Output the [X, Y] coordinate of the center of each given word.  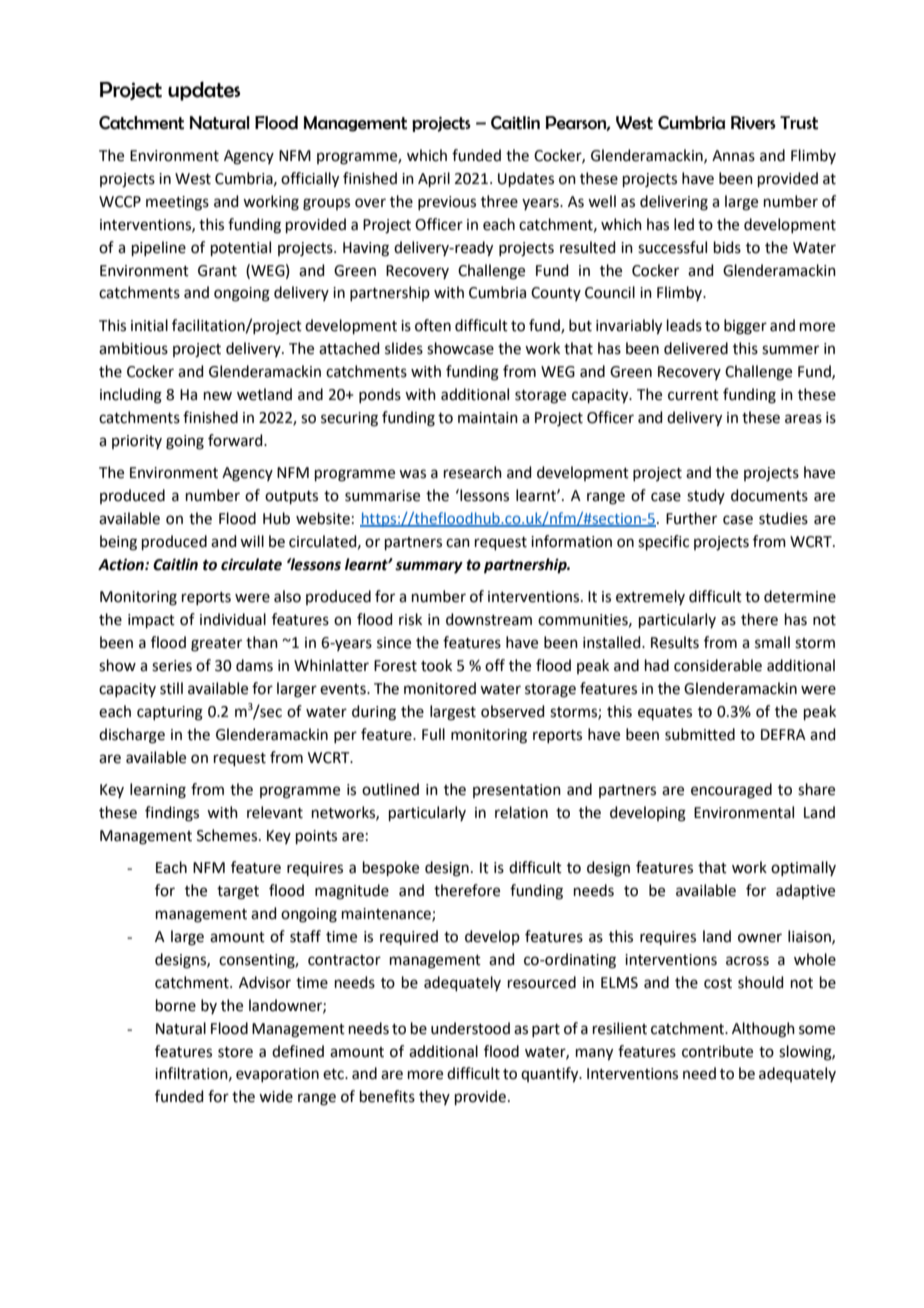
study [706, 496]
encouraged [731, 791]
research [473, 472]
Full [433, 734]
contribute [717, 1051]
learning [158, 791]
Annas [733, 156]
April [434, 179]
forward [236, 440]
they [434, 1097]
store [235, 1052]
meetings [177, 203]
